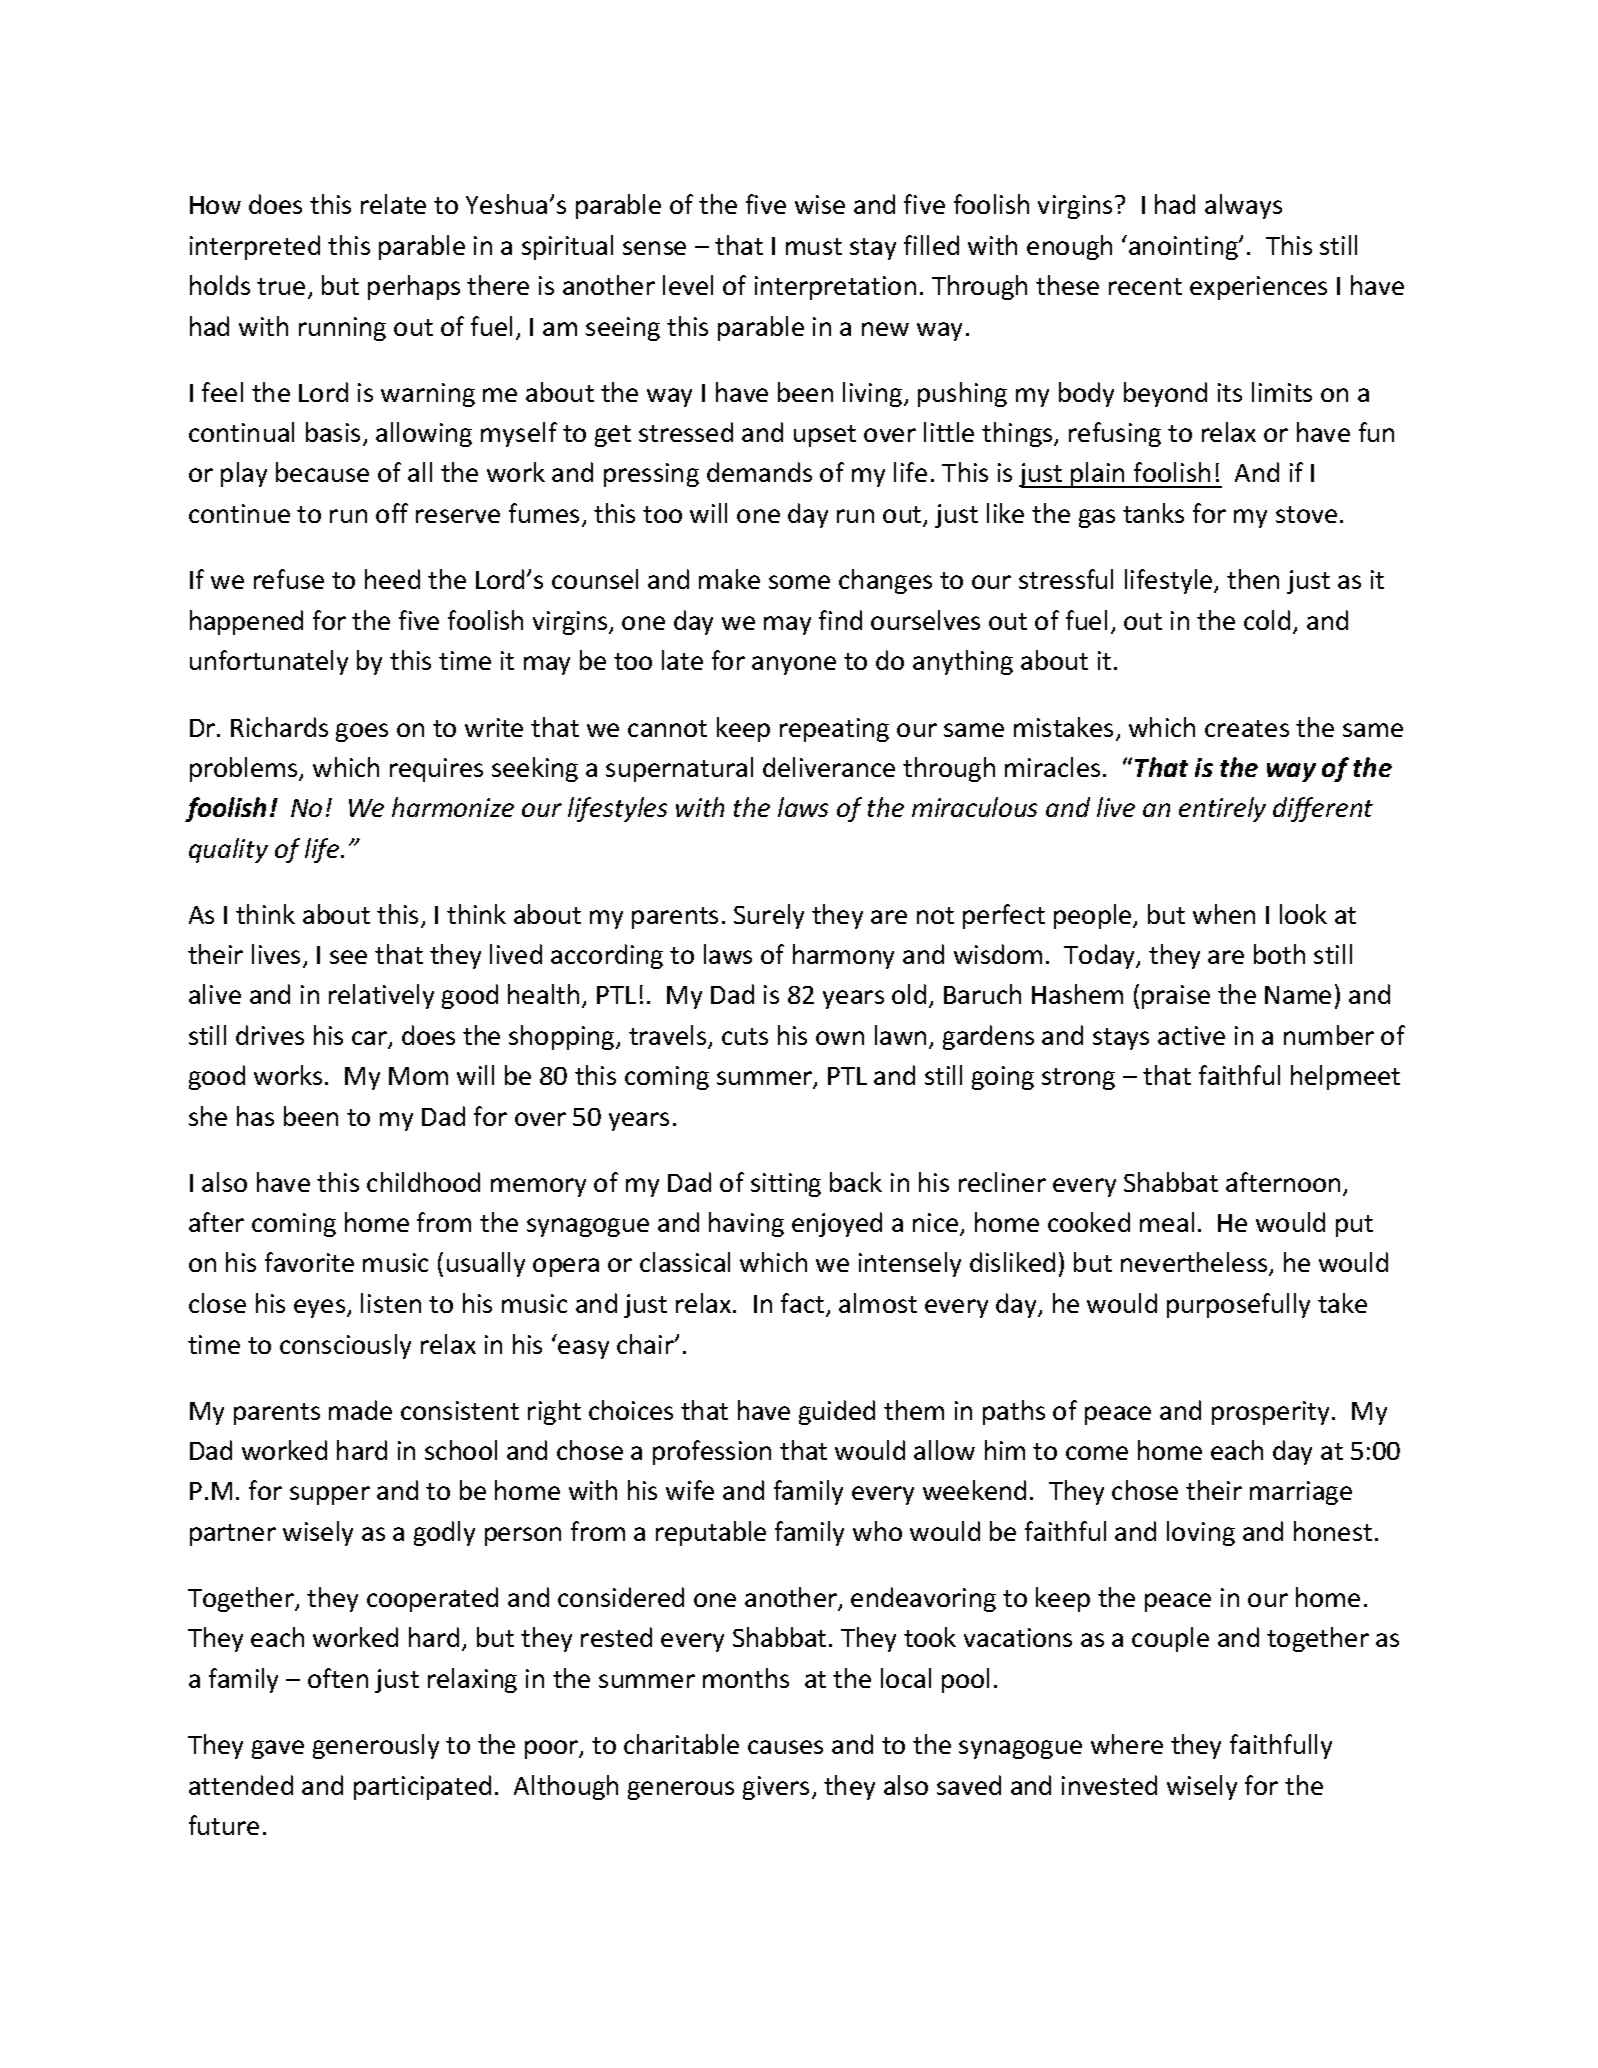 Image resolution: width=1598 pixels, height=2068 pixels. I want to click on givers, so click(776, 1788).
